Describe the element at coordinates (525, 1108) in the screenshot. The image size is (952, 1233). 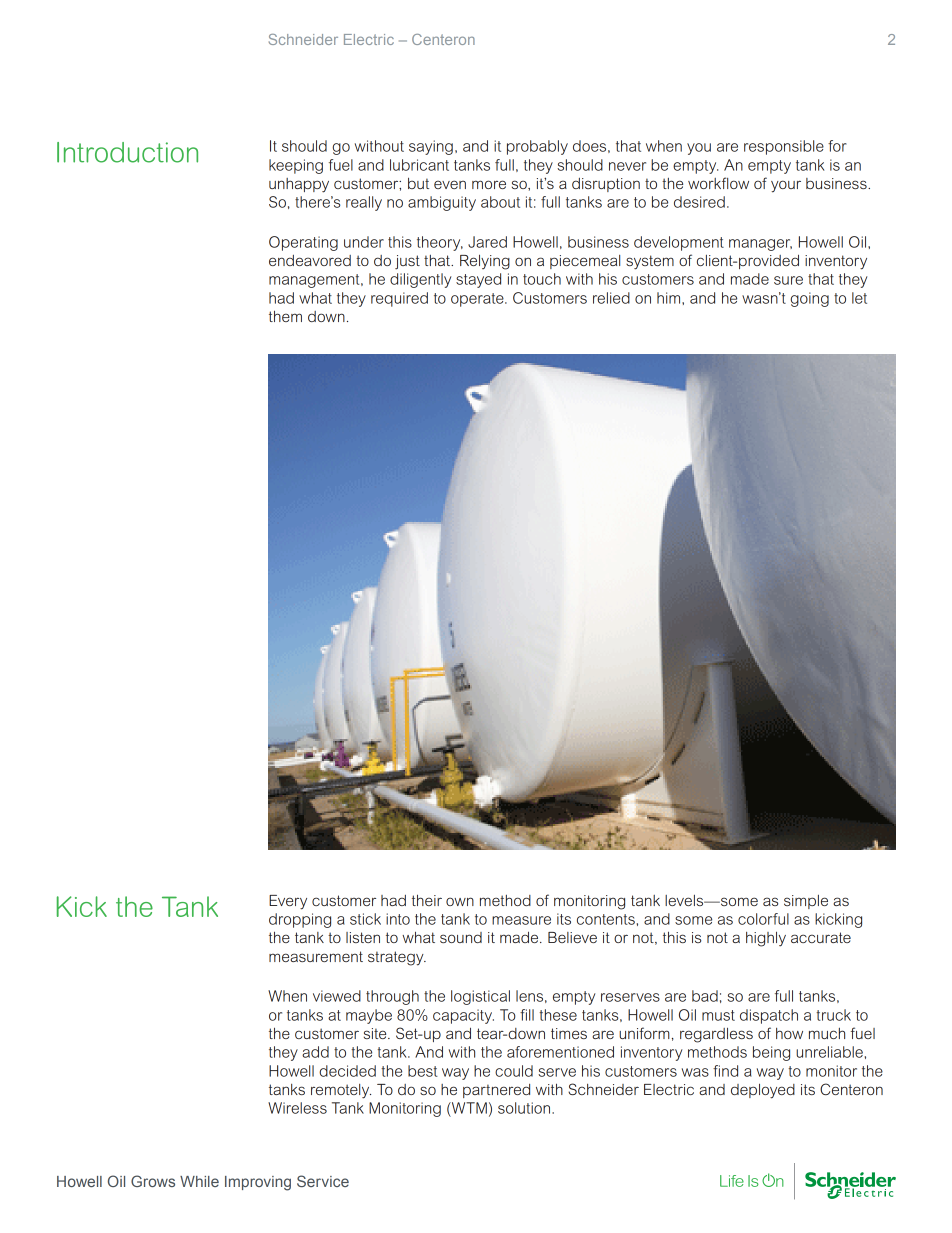
I see `solution` at that location.
